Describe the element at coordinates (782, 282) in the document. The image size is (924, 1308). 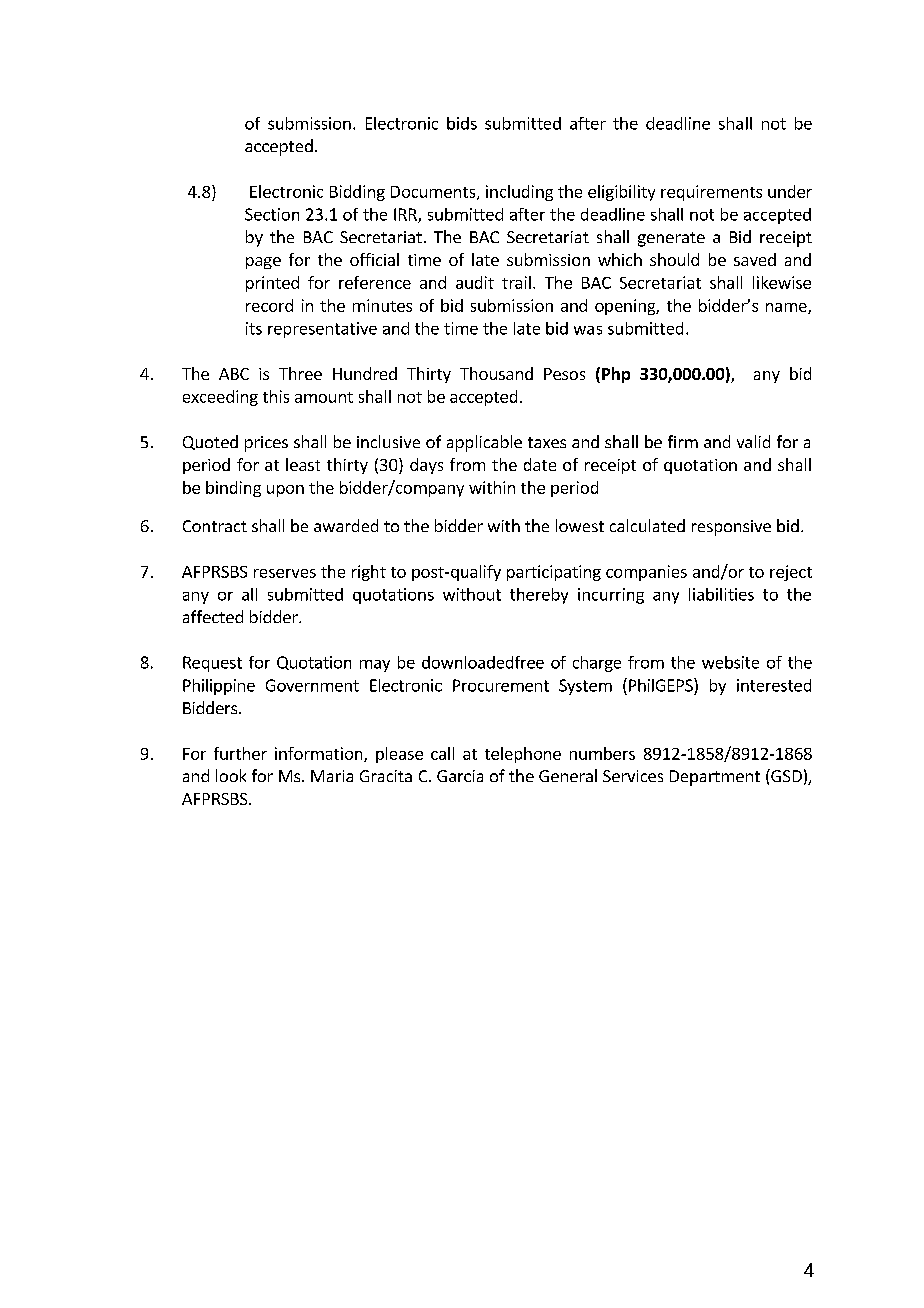
I see `likewise` at that location.
